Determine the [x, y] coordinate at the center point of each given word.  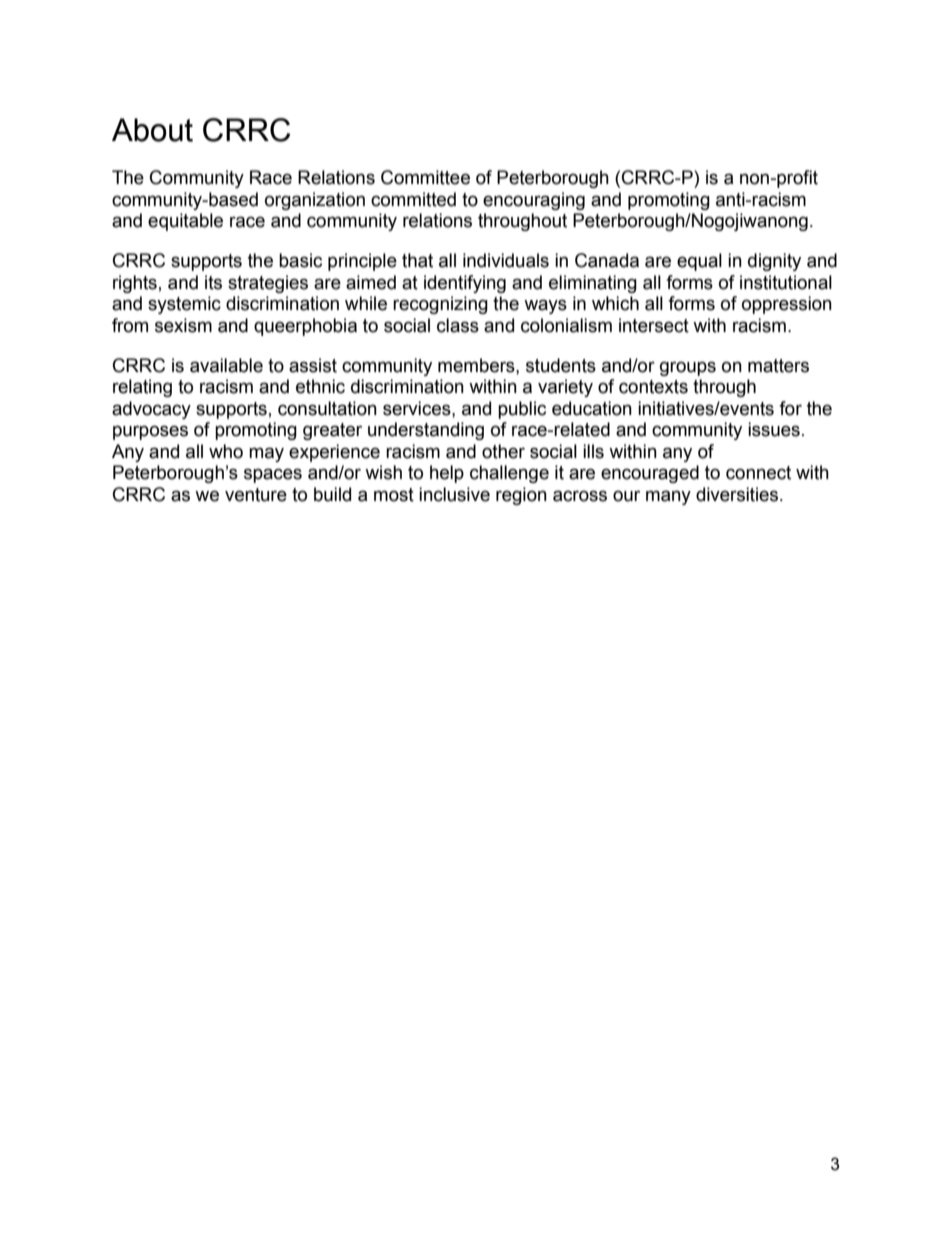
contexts [653, 387]
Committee [425, 177]
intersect [654, 325]
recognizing [440, 305]
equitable [185, 222]
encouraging [534, 201]
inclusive [454, 494]
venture [256, 495]
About [152, 130]
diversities [738, 494]
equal [699, 262]
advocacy [151, 410]
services [418, 408]
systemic [184, 305]
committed [413, 199]
